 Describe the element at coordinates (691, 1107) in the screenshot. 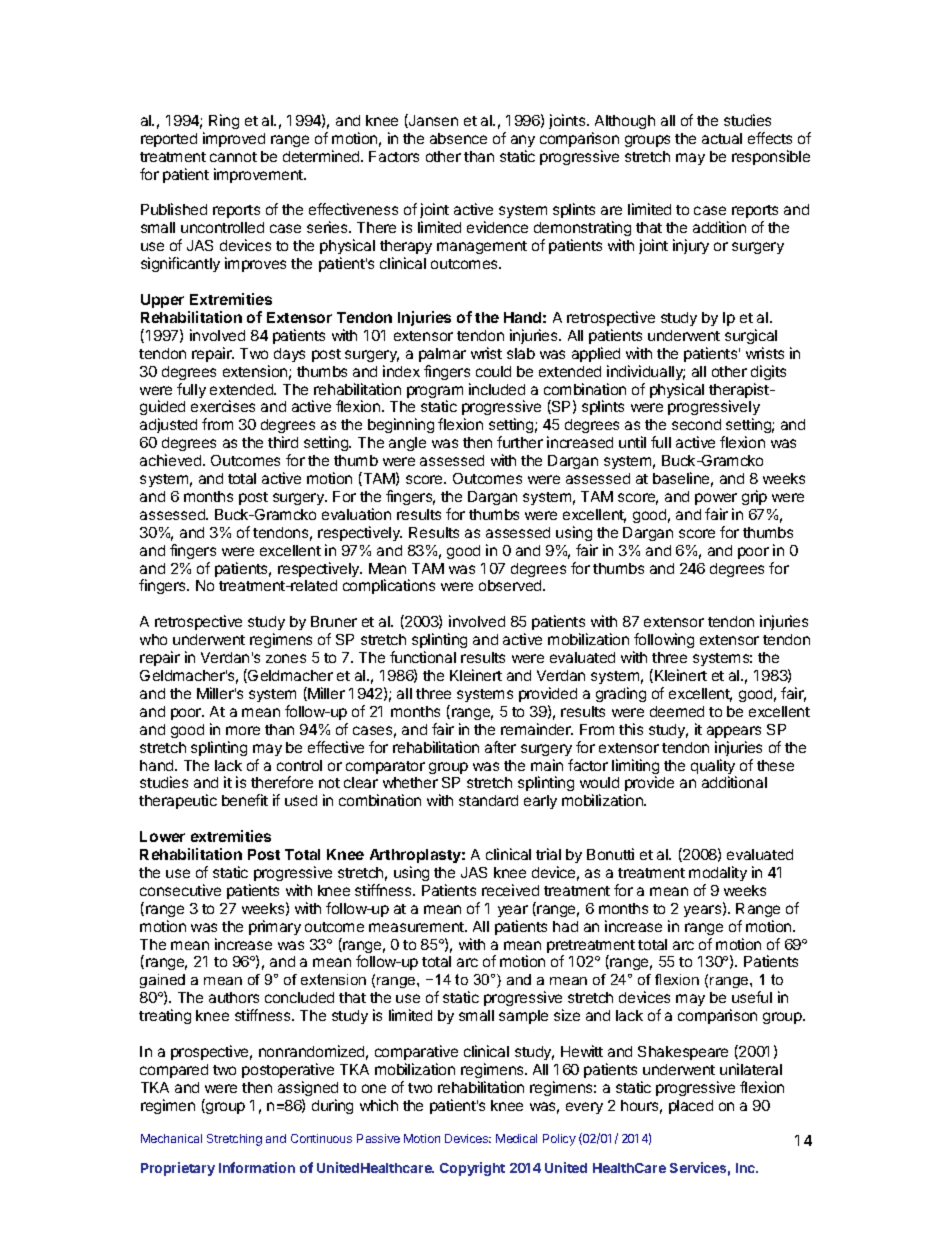

I see `placed` at that location.
